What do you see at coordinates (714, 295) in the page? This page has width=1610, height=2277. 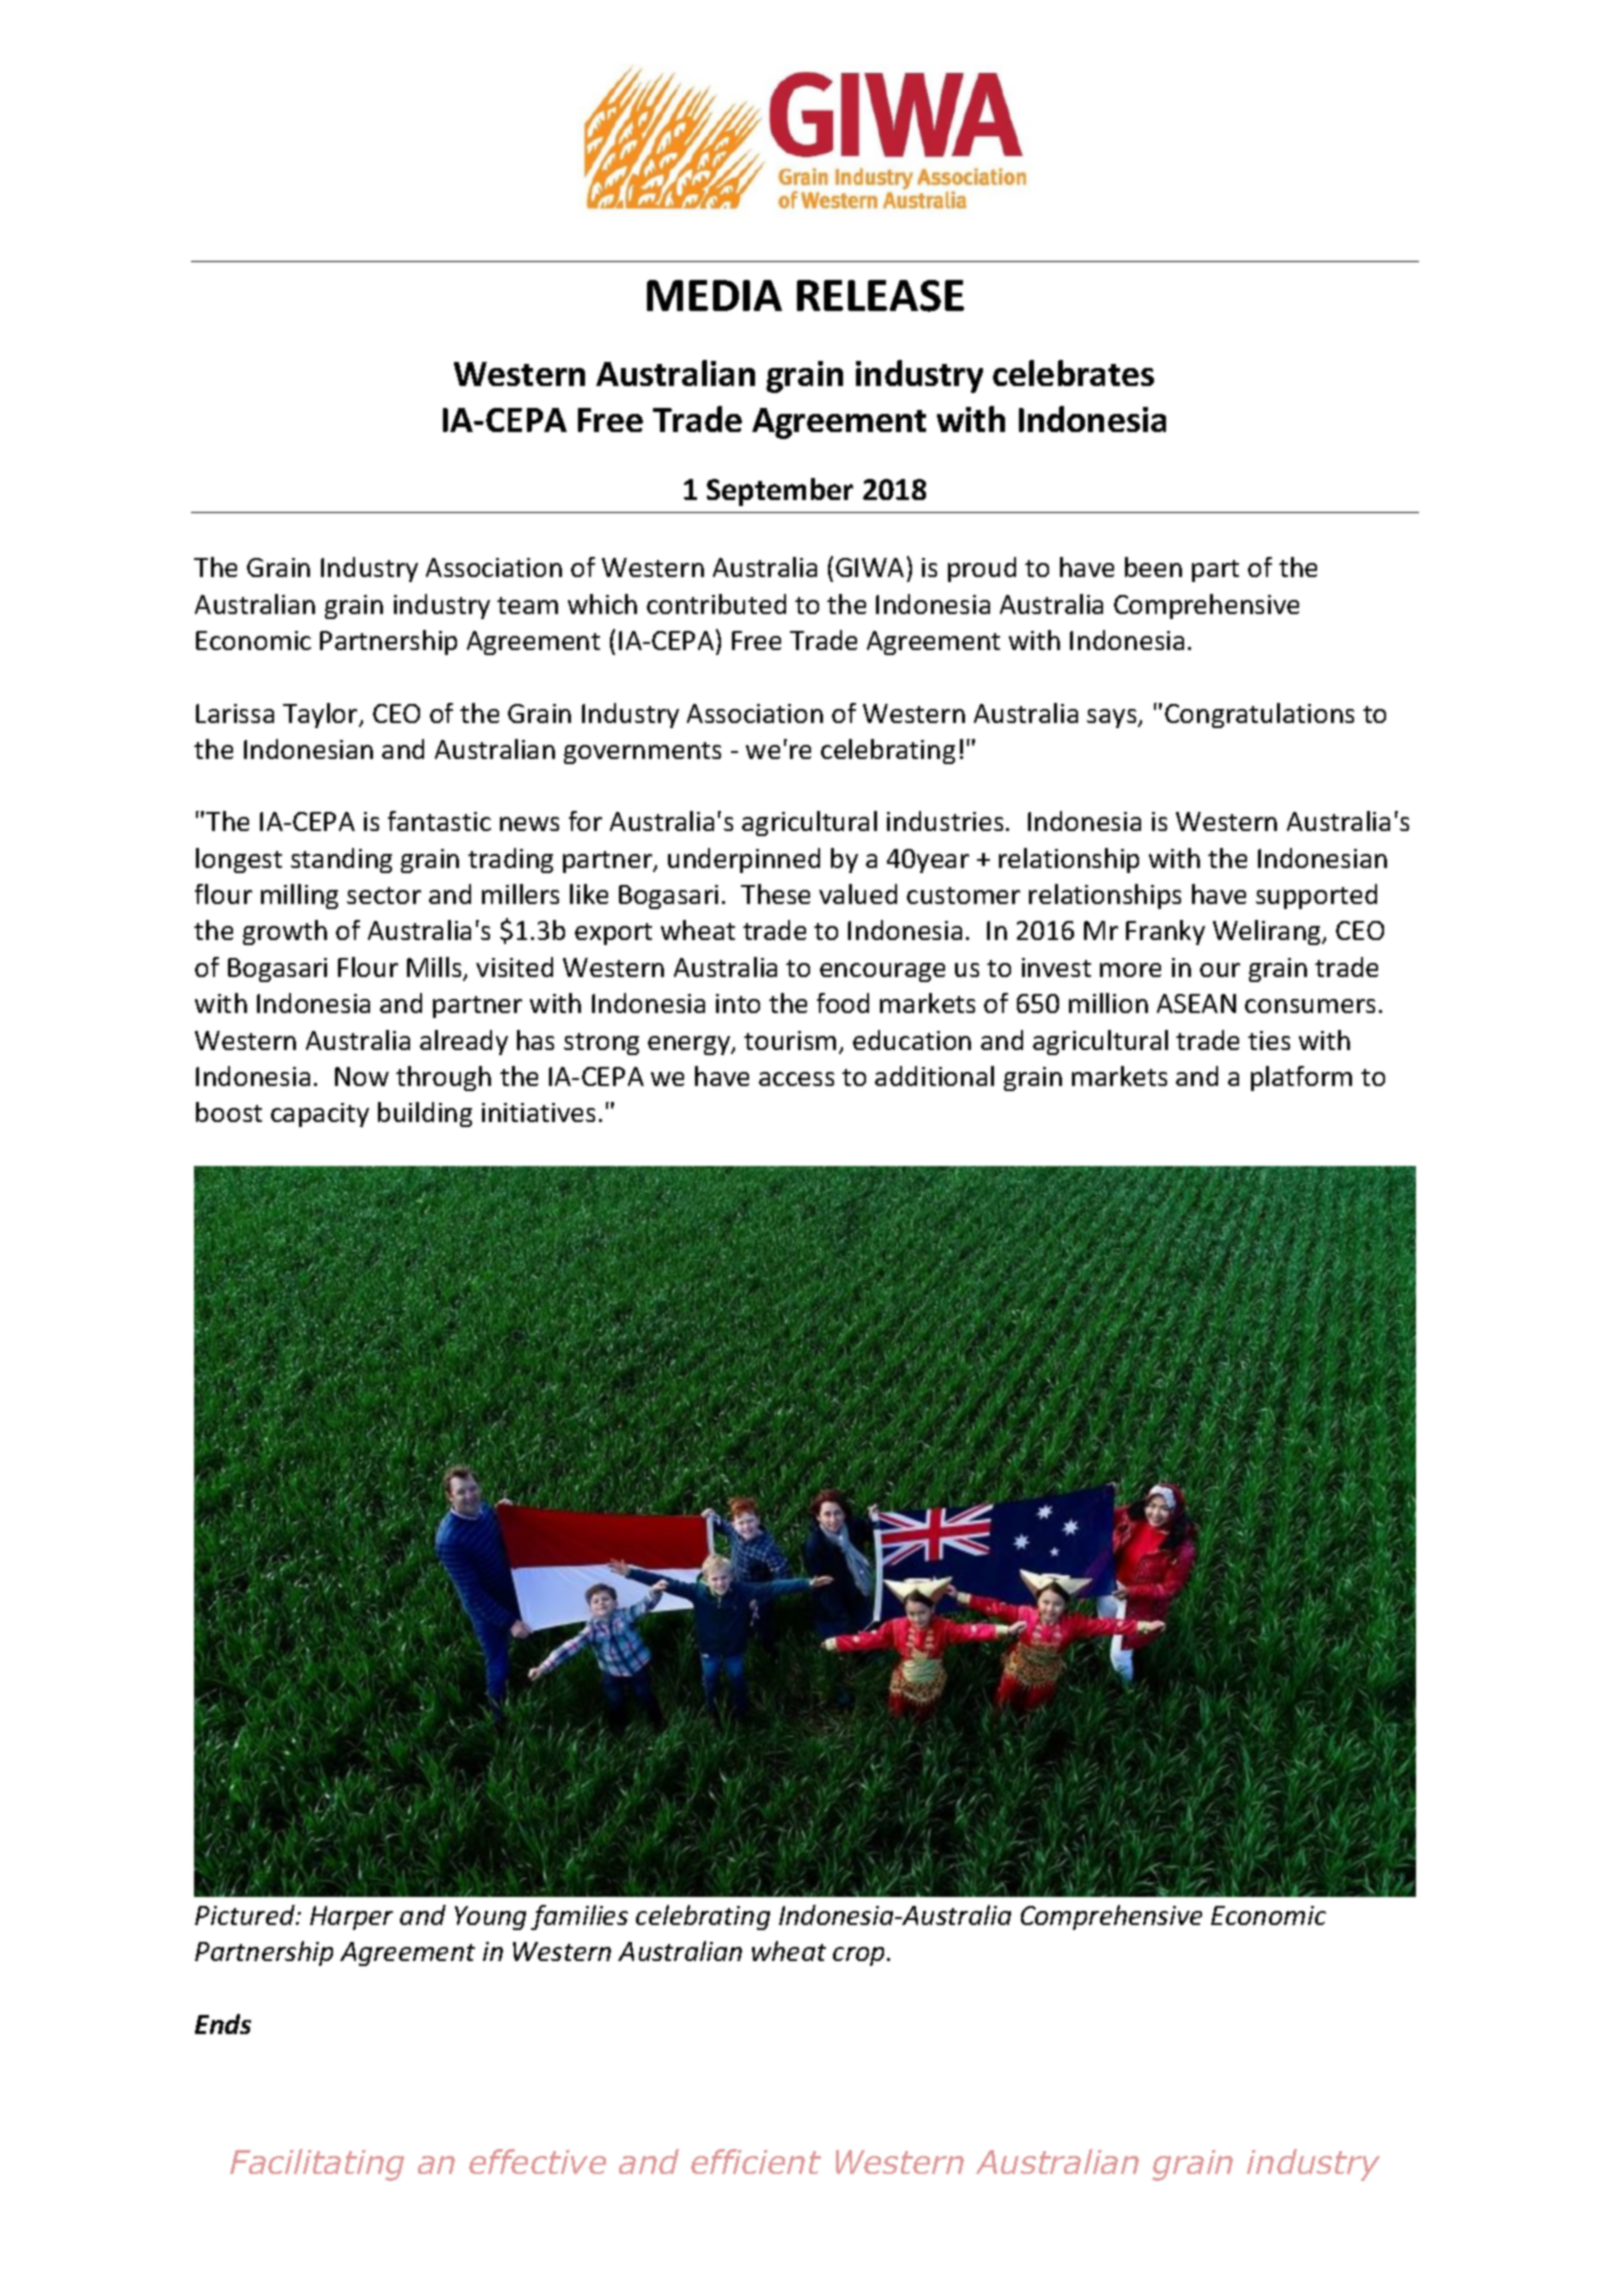 I see `MEDIA` at bounding box center [714, 295].
